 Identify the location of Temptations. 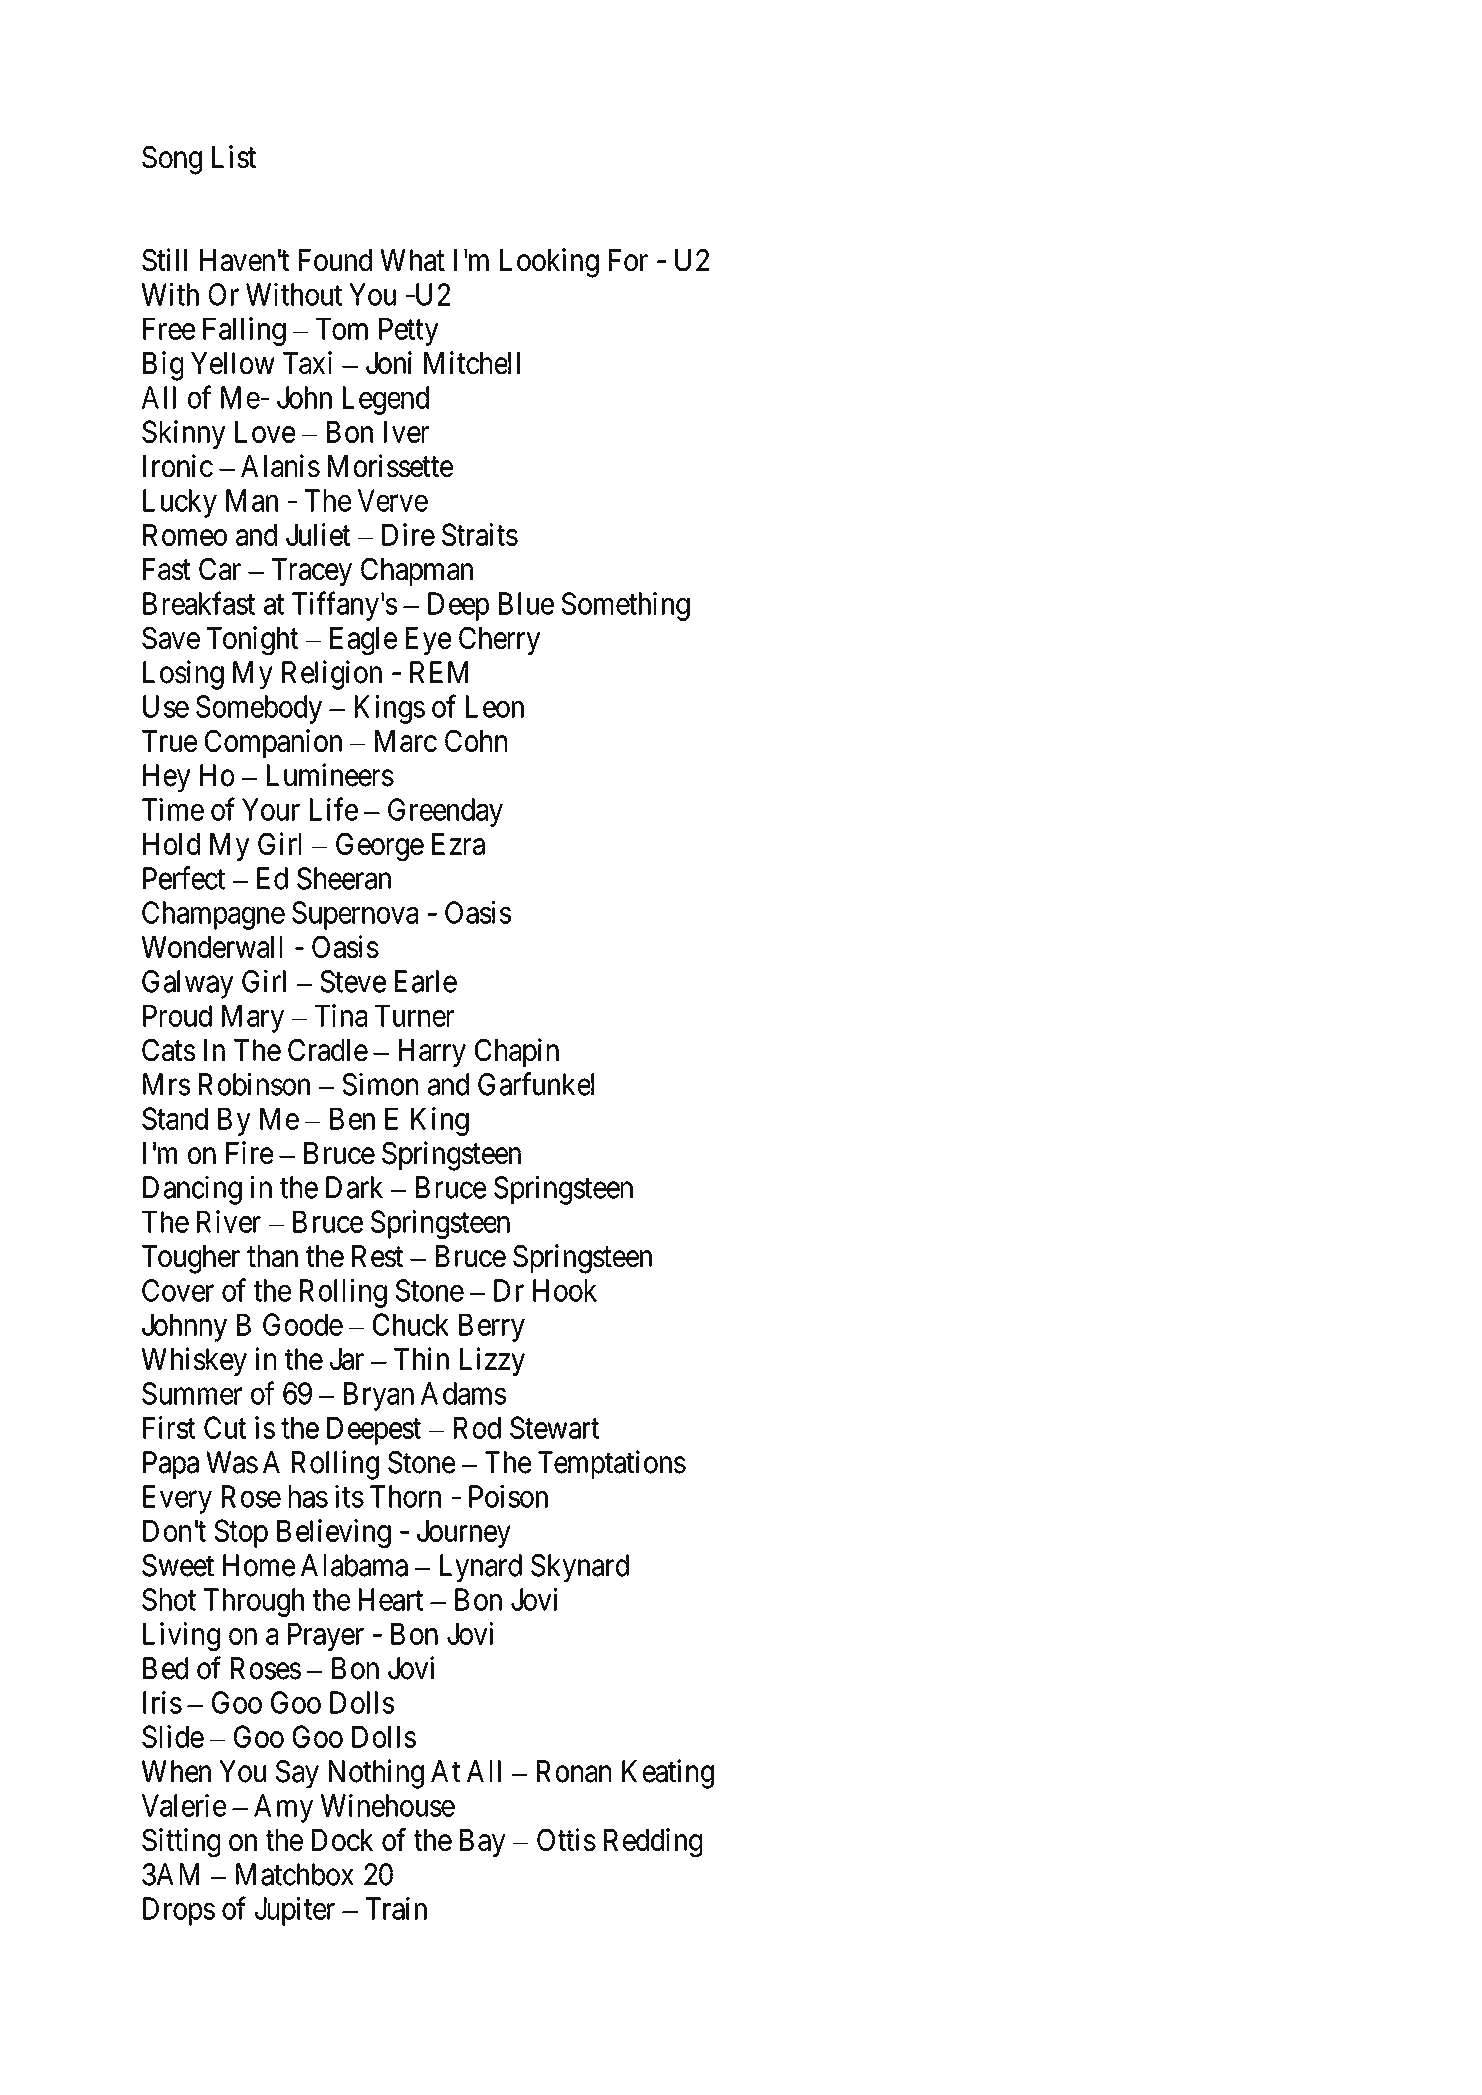
(612, 1464).
